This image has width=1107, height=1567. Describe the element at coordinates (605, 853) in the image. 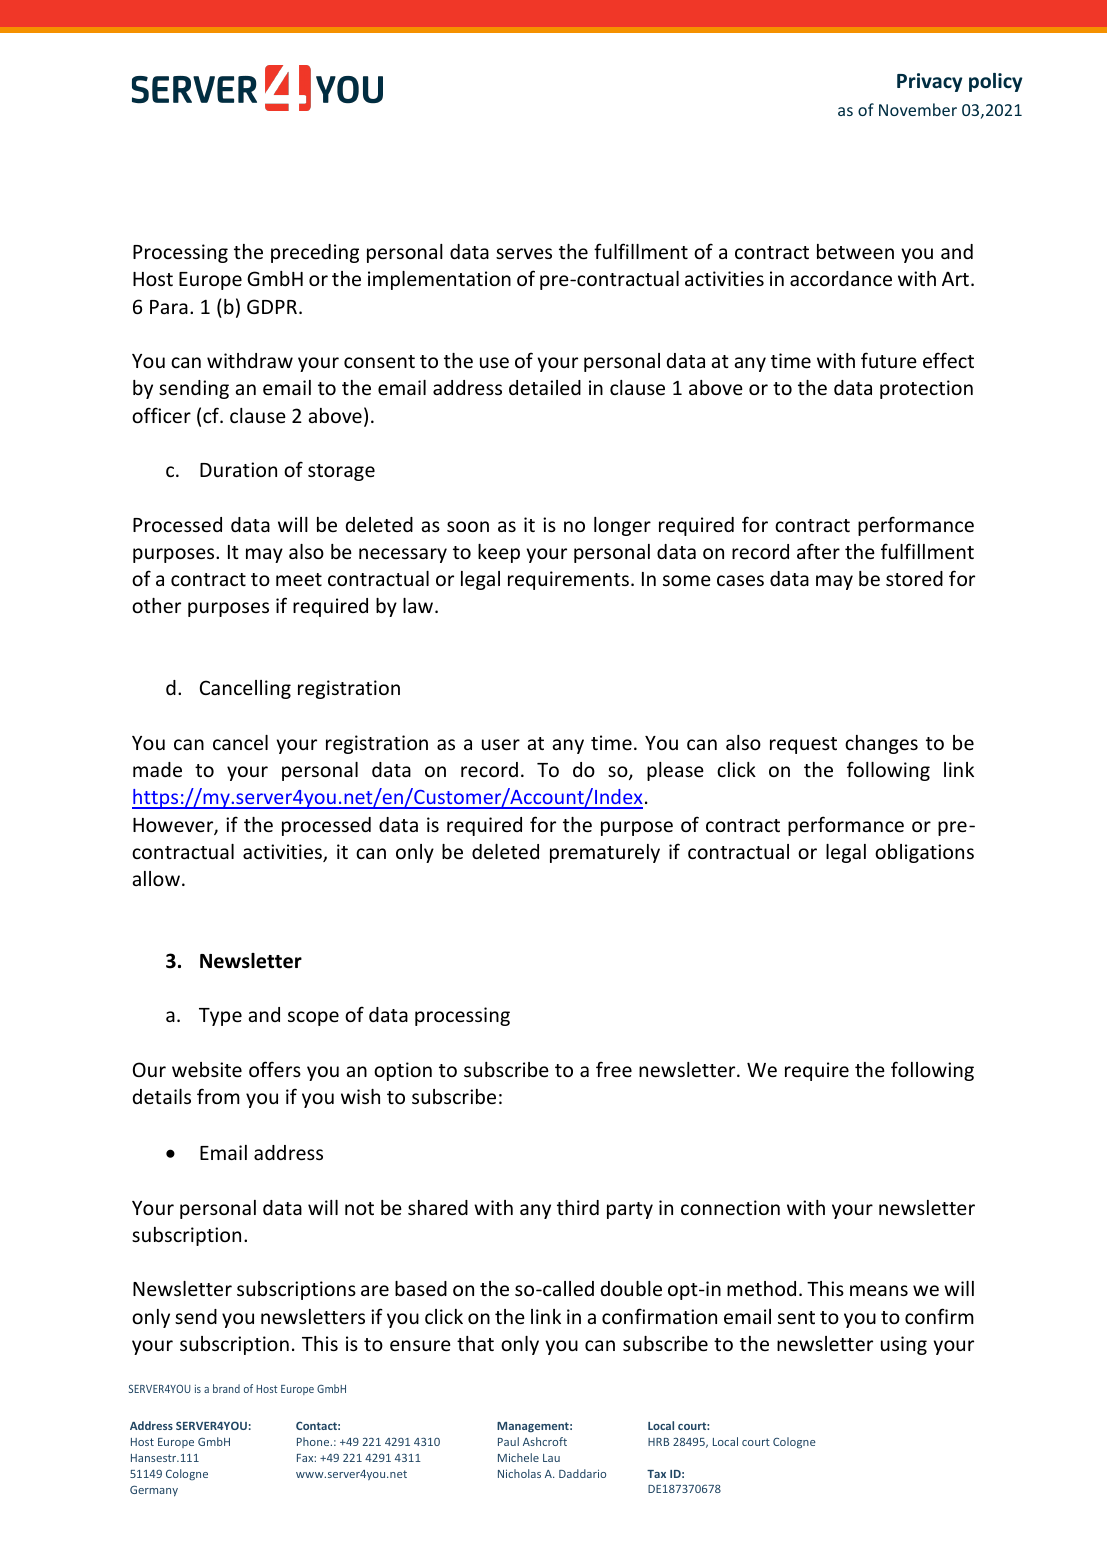

I see `prematurely` at that location.
